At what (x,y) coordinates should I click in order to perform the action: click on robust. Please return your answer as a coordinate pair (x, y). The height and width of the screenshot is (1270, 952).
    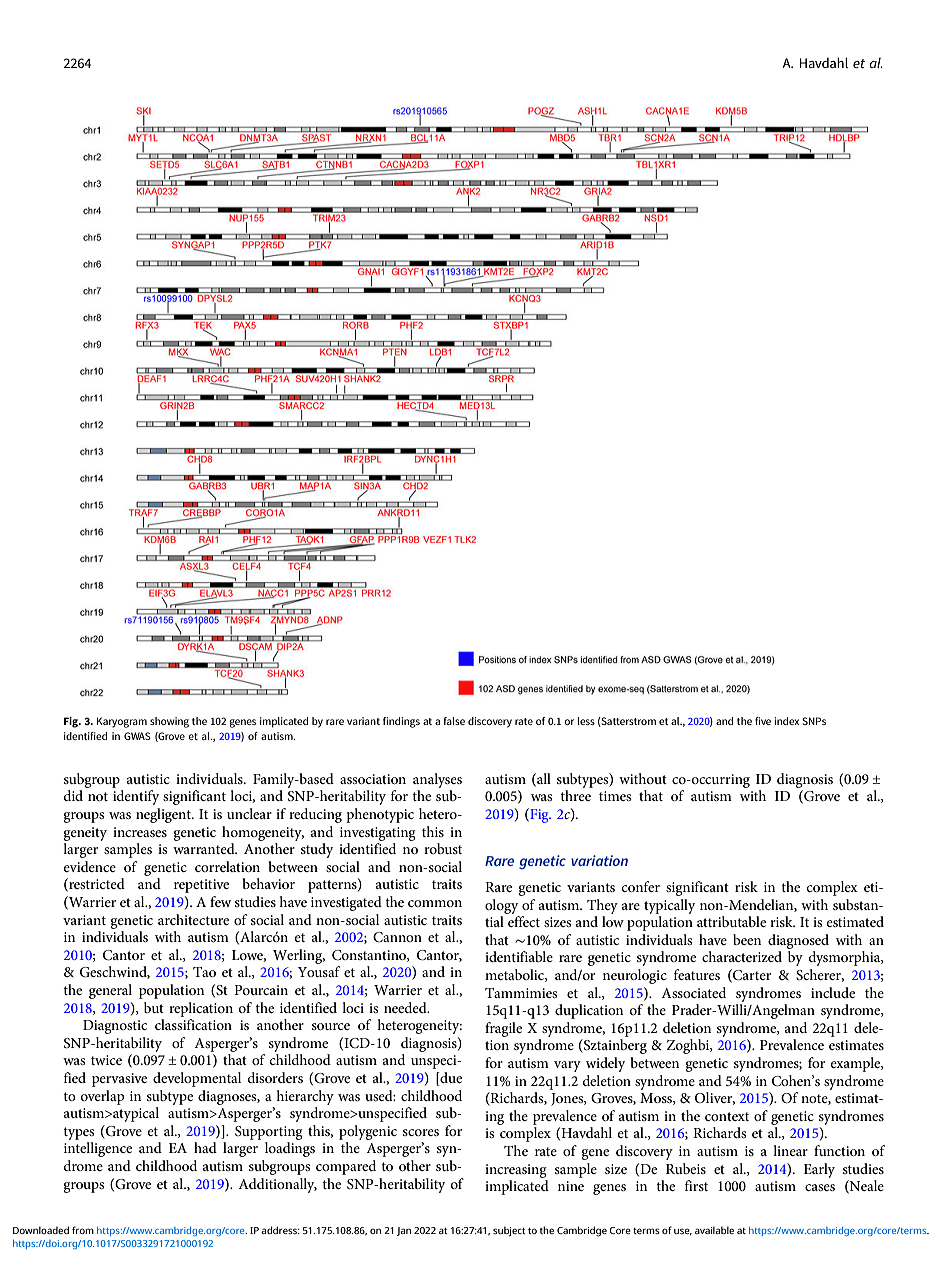
    Looking at the image, I should click on (443, 848).
